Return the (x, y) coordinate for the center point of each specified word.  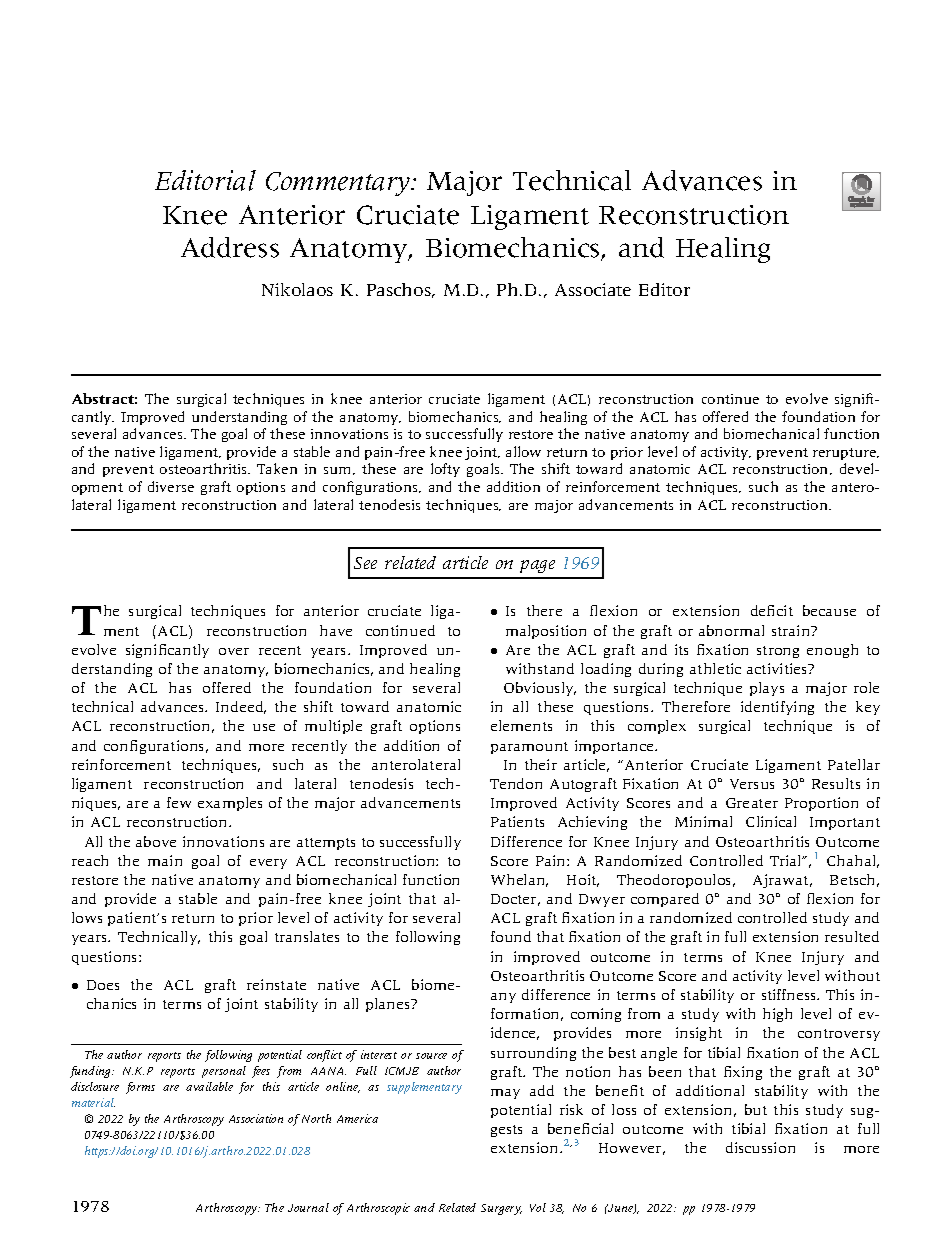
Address (230, 247)
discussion (760, 1147)
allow (523, 451)
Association (256, 1118)
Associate (593, 289)
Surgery (501, 1209)
